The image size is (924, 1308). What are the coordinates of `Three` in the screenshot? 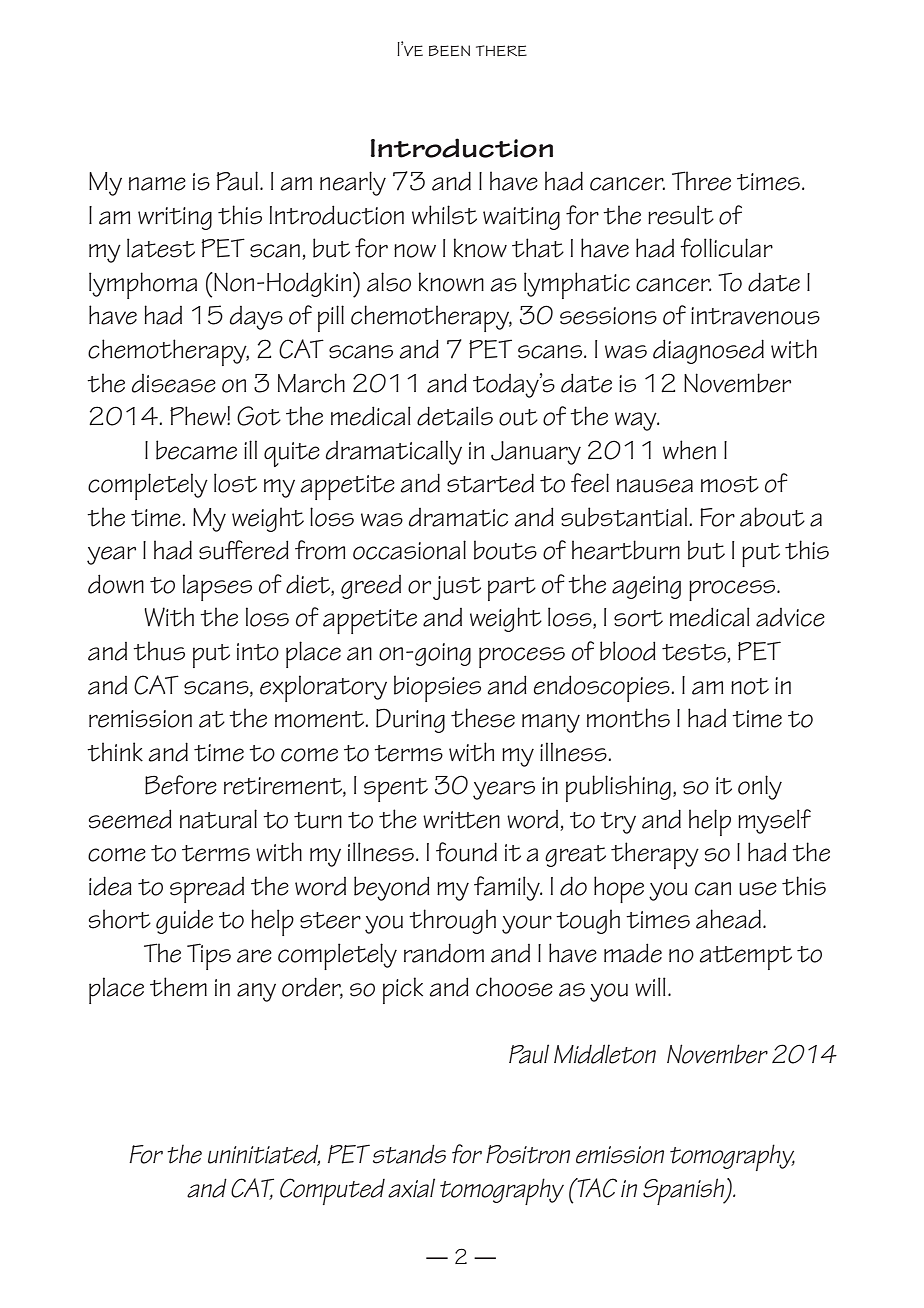 It's located at (701, 181).
